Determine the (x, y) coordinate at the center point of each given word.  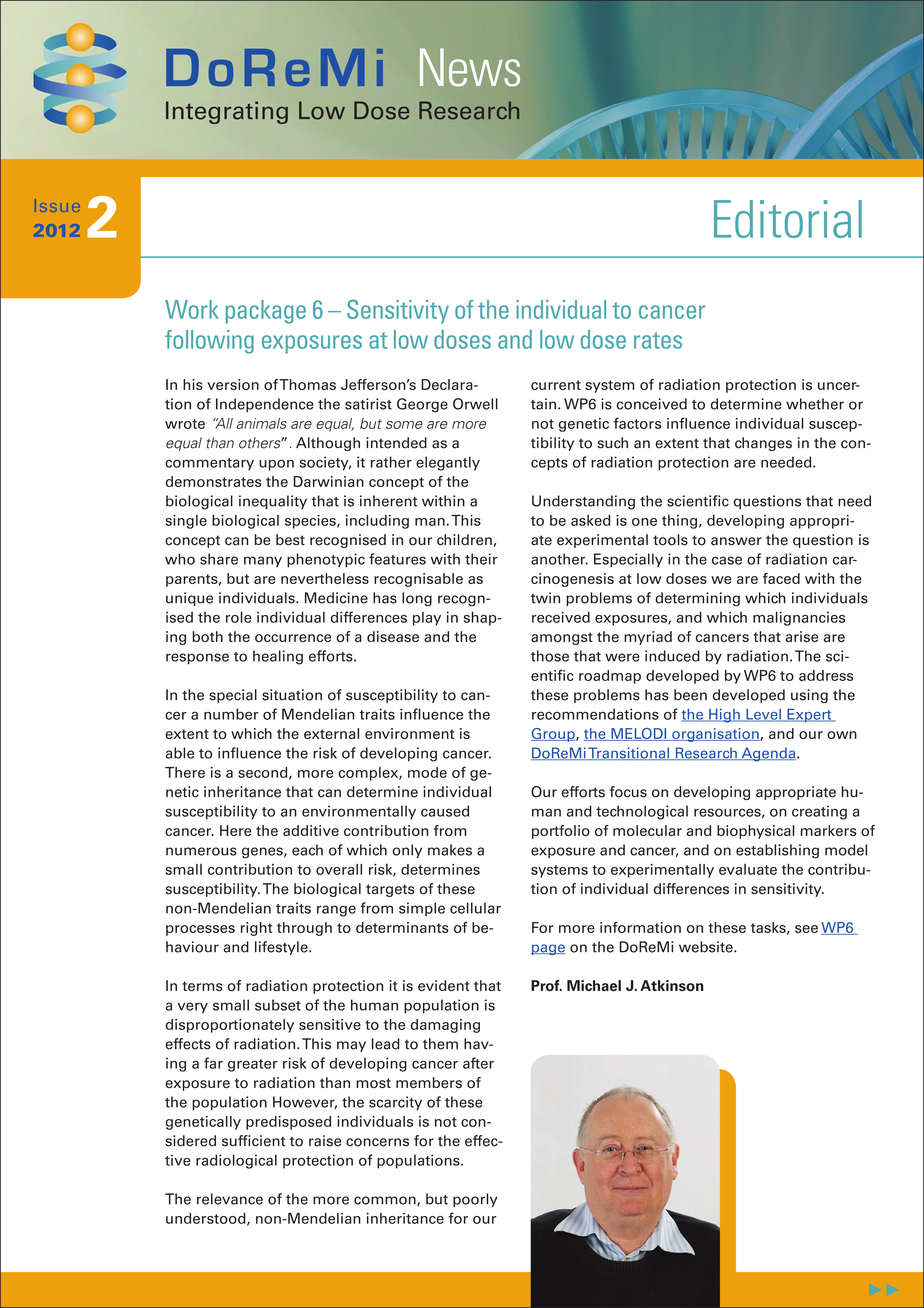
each (307, 850)
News (470, 67)
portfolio (561, 832)
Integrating (227, 112)
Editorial (788, 219)
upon (276, 465)
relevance (230, 1199)
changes (763, 444)
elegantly (448, 463)
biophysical (755, 832)
